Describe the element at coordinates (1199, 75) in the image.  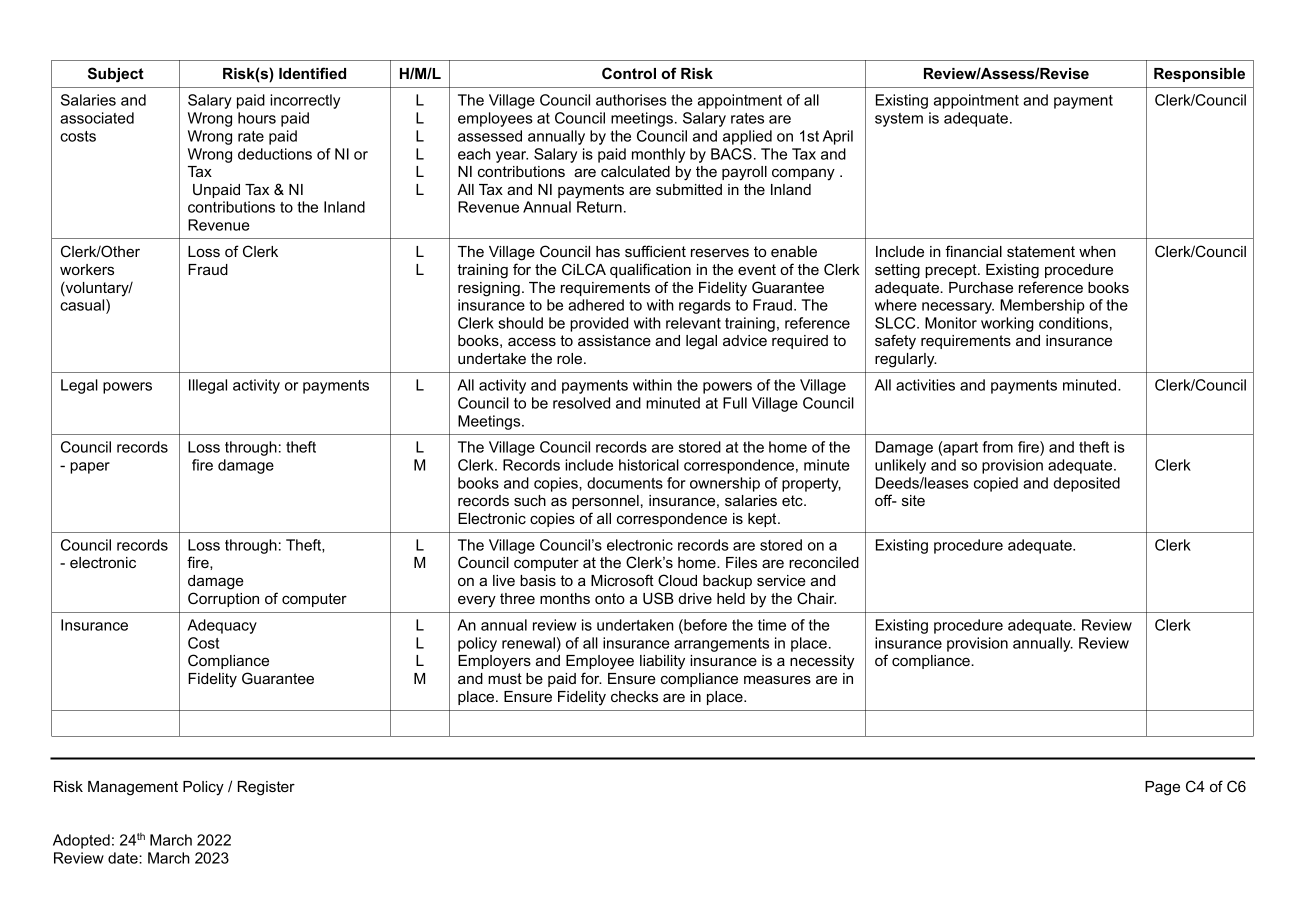
I see `Responsible` at that location.
